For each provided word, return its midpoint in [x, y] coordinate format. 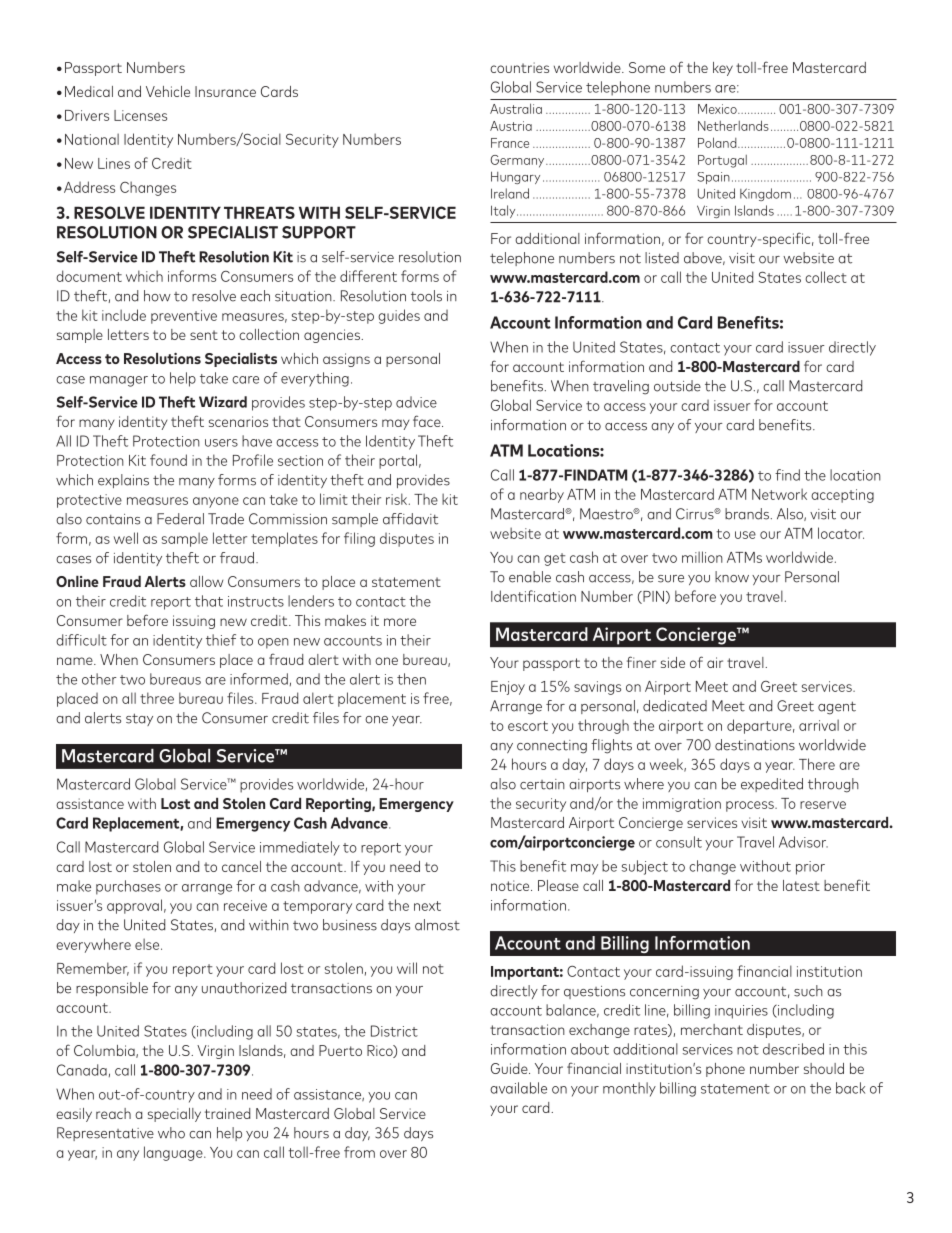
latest [801, 885]
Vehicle [168, 91]
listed [662, 258]
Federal [180, 519]
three [157, 698]
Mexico [718, 109]
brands [747, 514]
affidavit [410, 519]
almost [437, 925]
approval [134, 906]
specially [174, 1115]
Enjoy [508, 688]
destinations [755, 745]
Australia [516, 108]
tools [426, 296]
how [157, 296]
